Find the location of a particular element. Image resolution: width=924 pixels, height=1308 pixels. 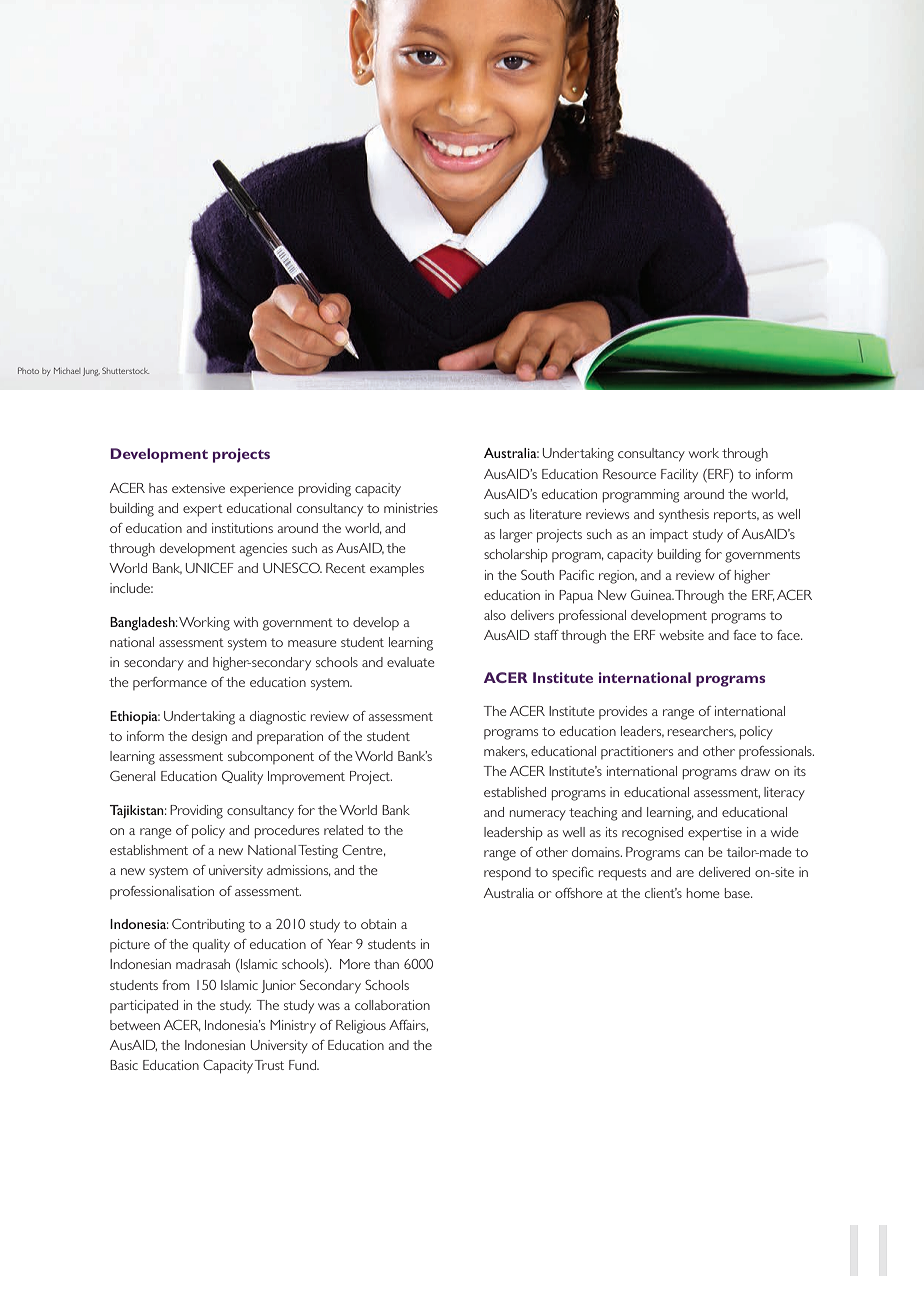

home is located at coordinates (703, 893).
